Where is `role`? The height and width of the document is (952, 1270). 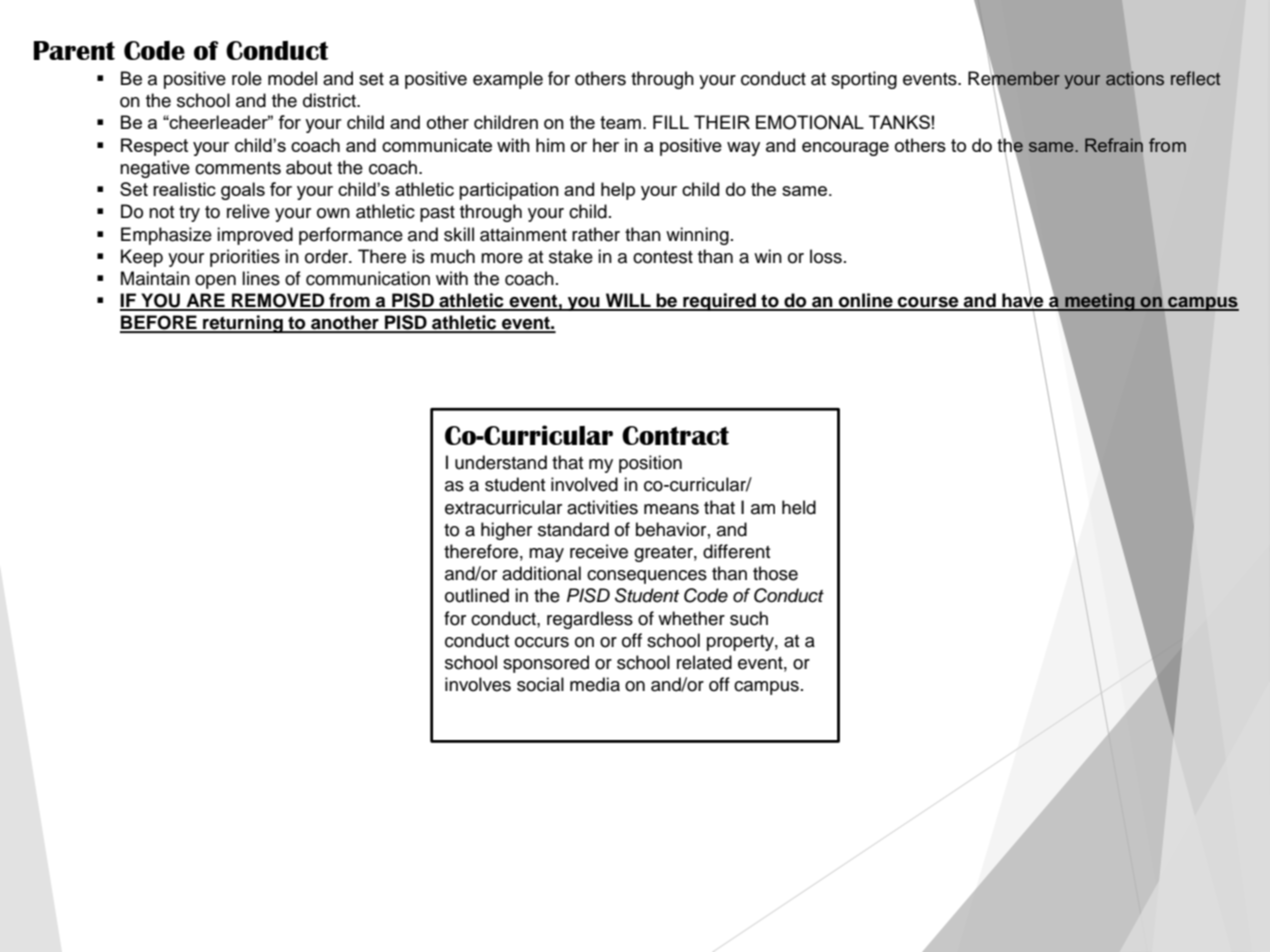
role is located at coordinates (247, 78).
